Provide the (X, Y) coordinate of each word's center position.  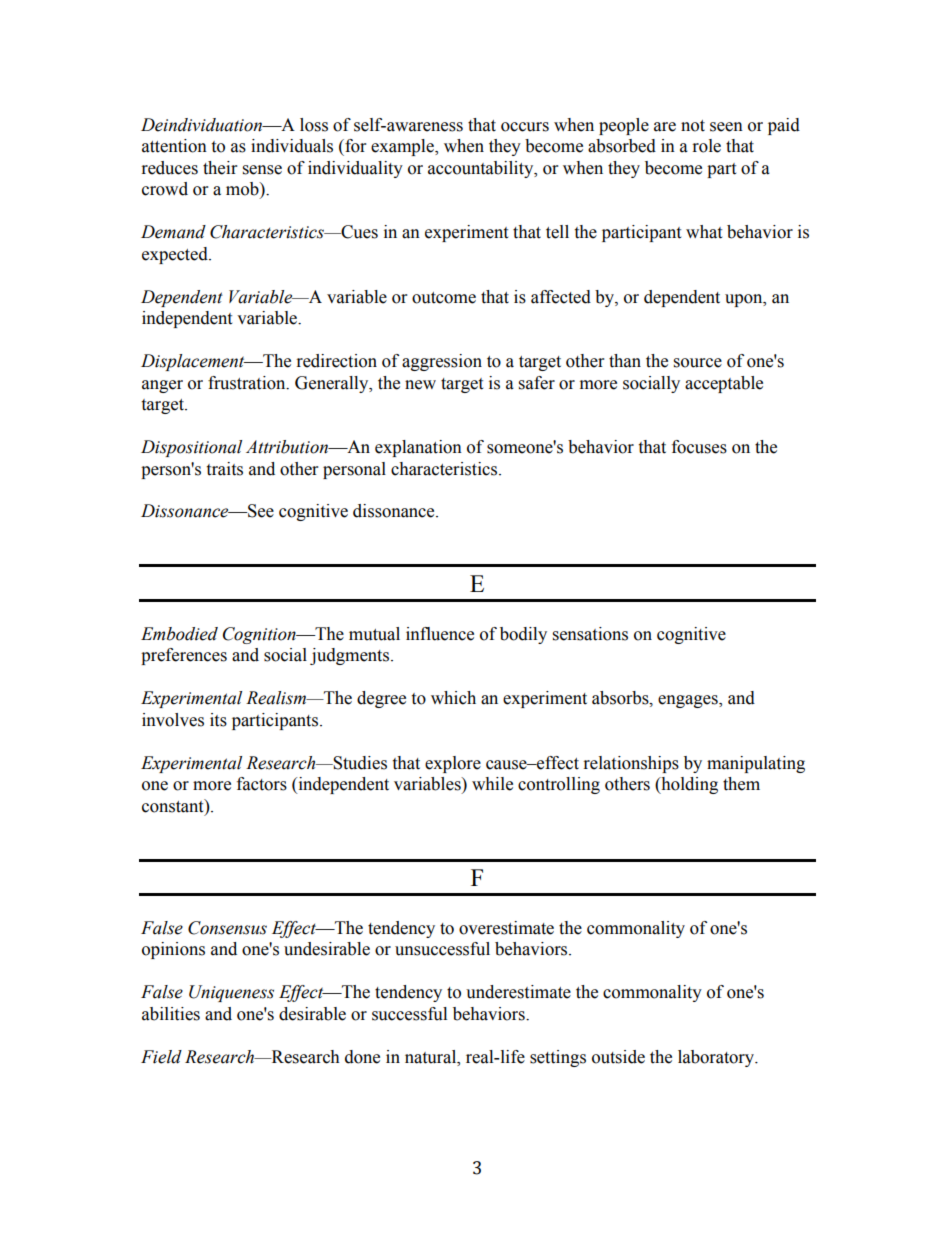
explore (453, 764)
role (707, 146)
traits (224, 469)
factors (262, 784)
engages (689, 701)
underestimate (518, 992)
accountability (482, 169)
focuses (699, 447)
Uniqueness (231, 993)
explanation (418, 448)
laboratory (717, 1058)
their (220, 168)
